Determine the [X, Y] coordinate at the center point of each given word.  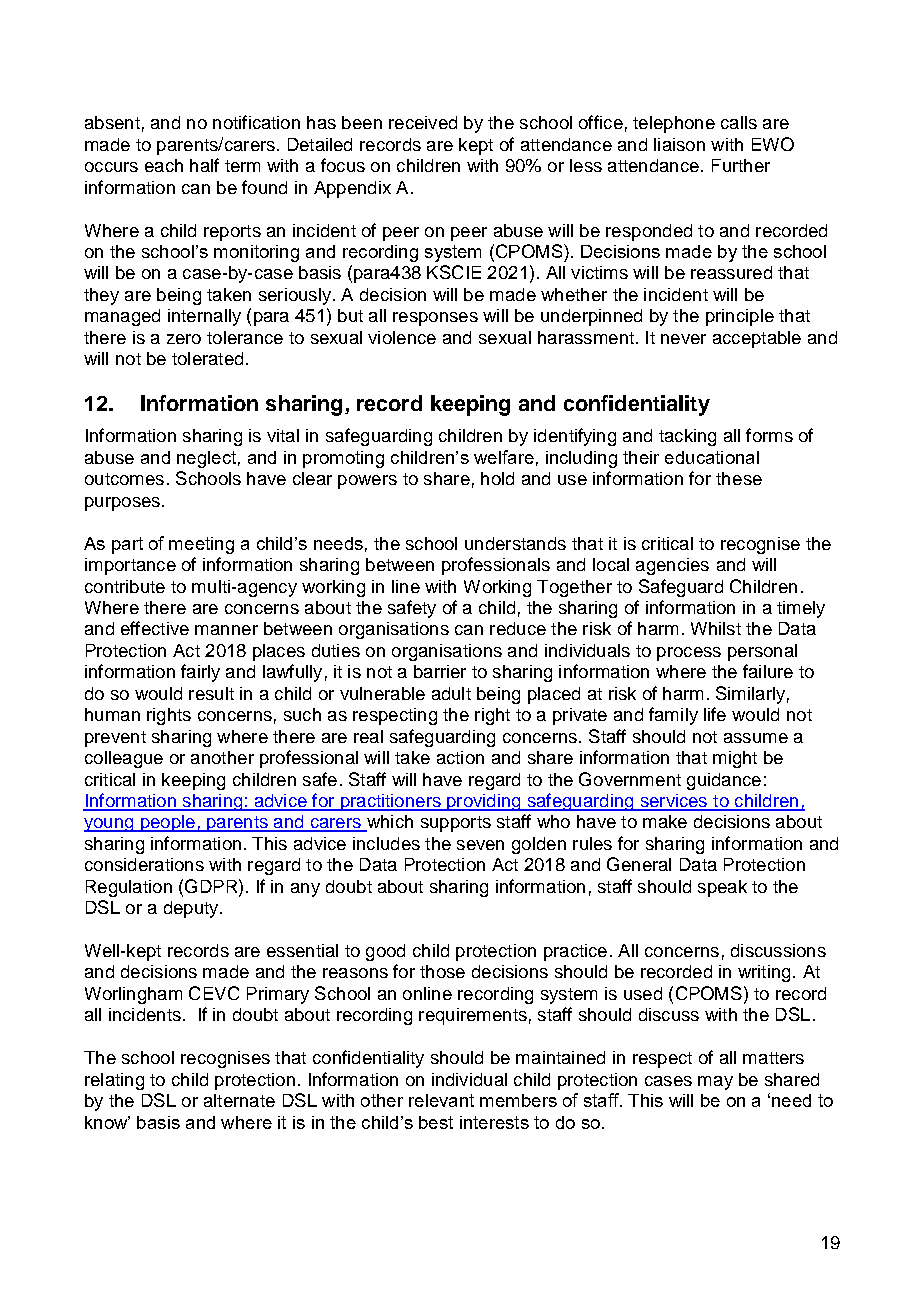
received [423, 122]
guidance [724, 781]
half [204, 165]
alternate [239, 1100]
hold [497, 478]
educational [712, 457]
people [167, 823]
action [460, 757]
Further [741, 165]
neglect [206, 459]
